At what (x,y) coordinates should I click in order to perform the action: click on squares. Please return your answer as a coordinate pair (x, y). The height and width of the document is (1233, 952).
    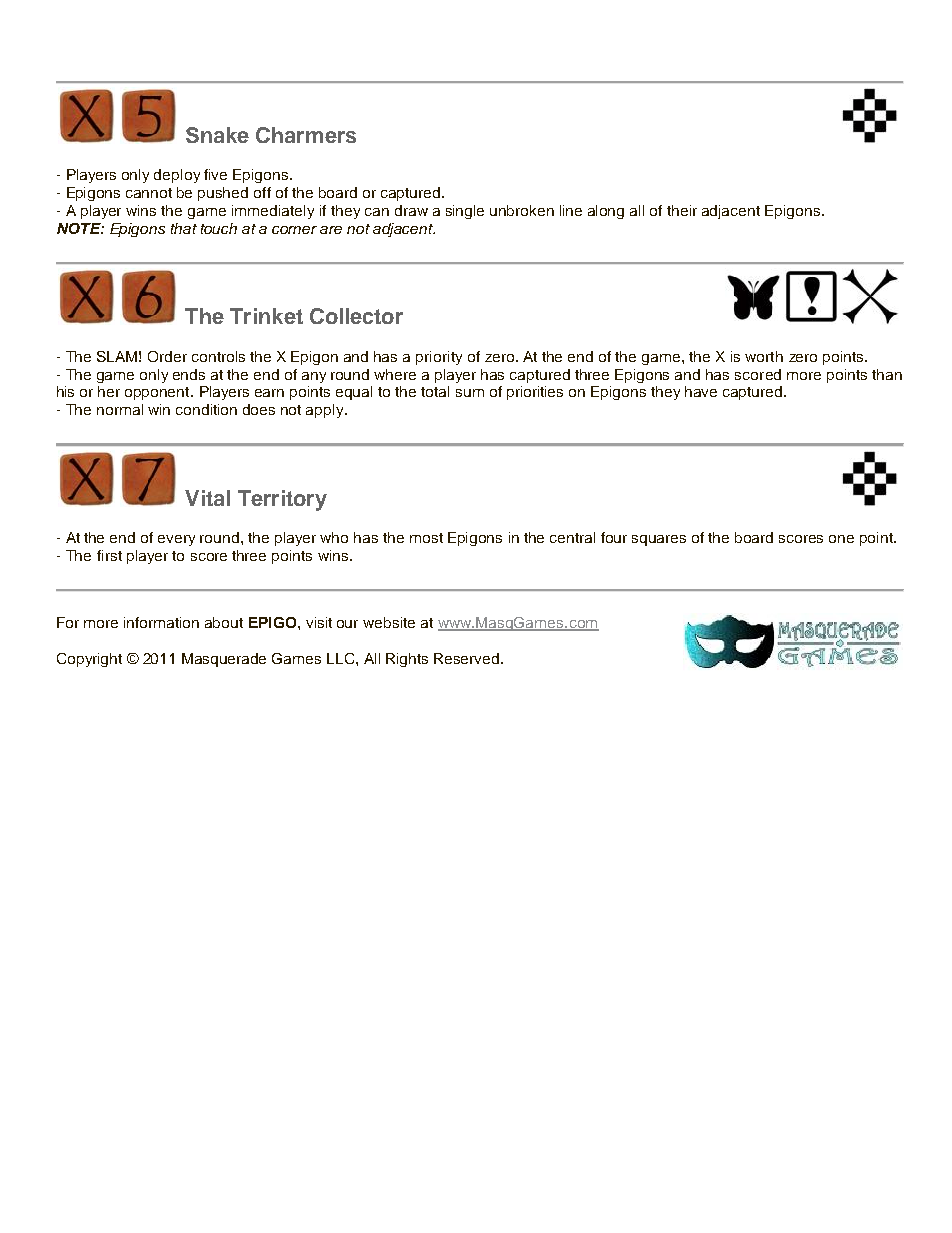
    Looking at the image, I should click on (659, 540).
